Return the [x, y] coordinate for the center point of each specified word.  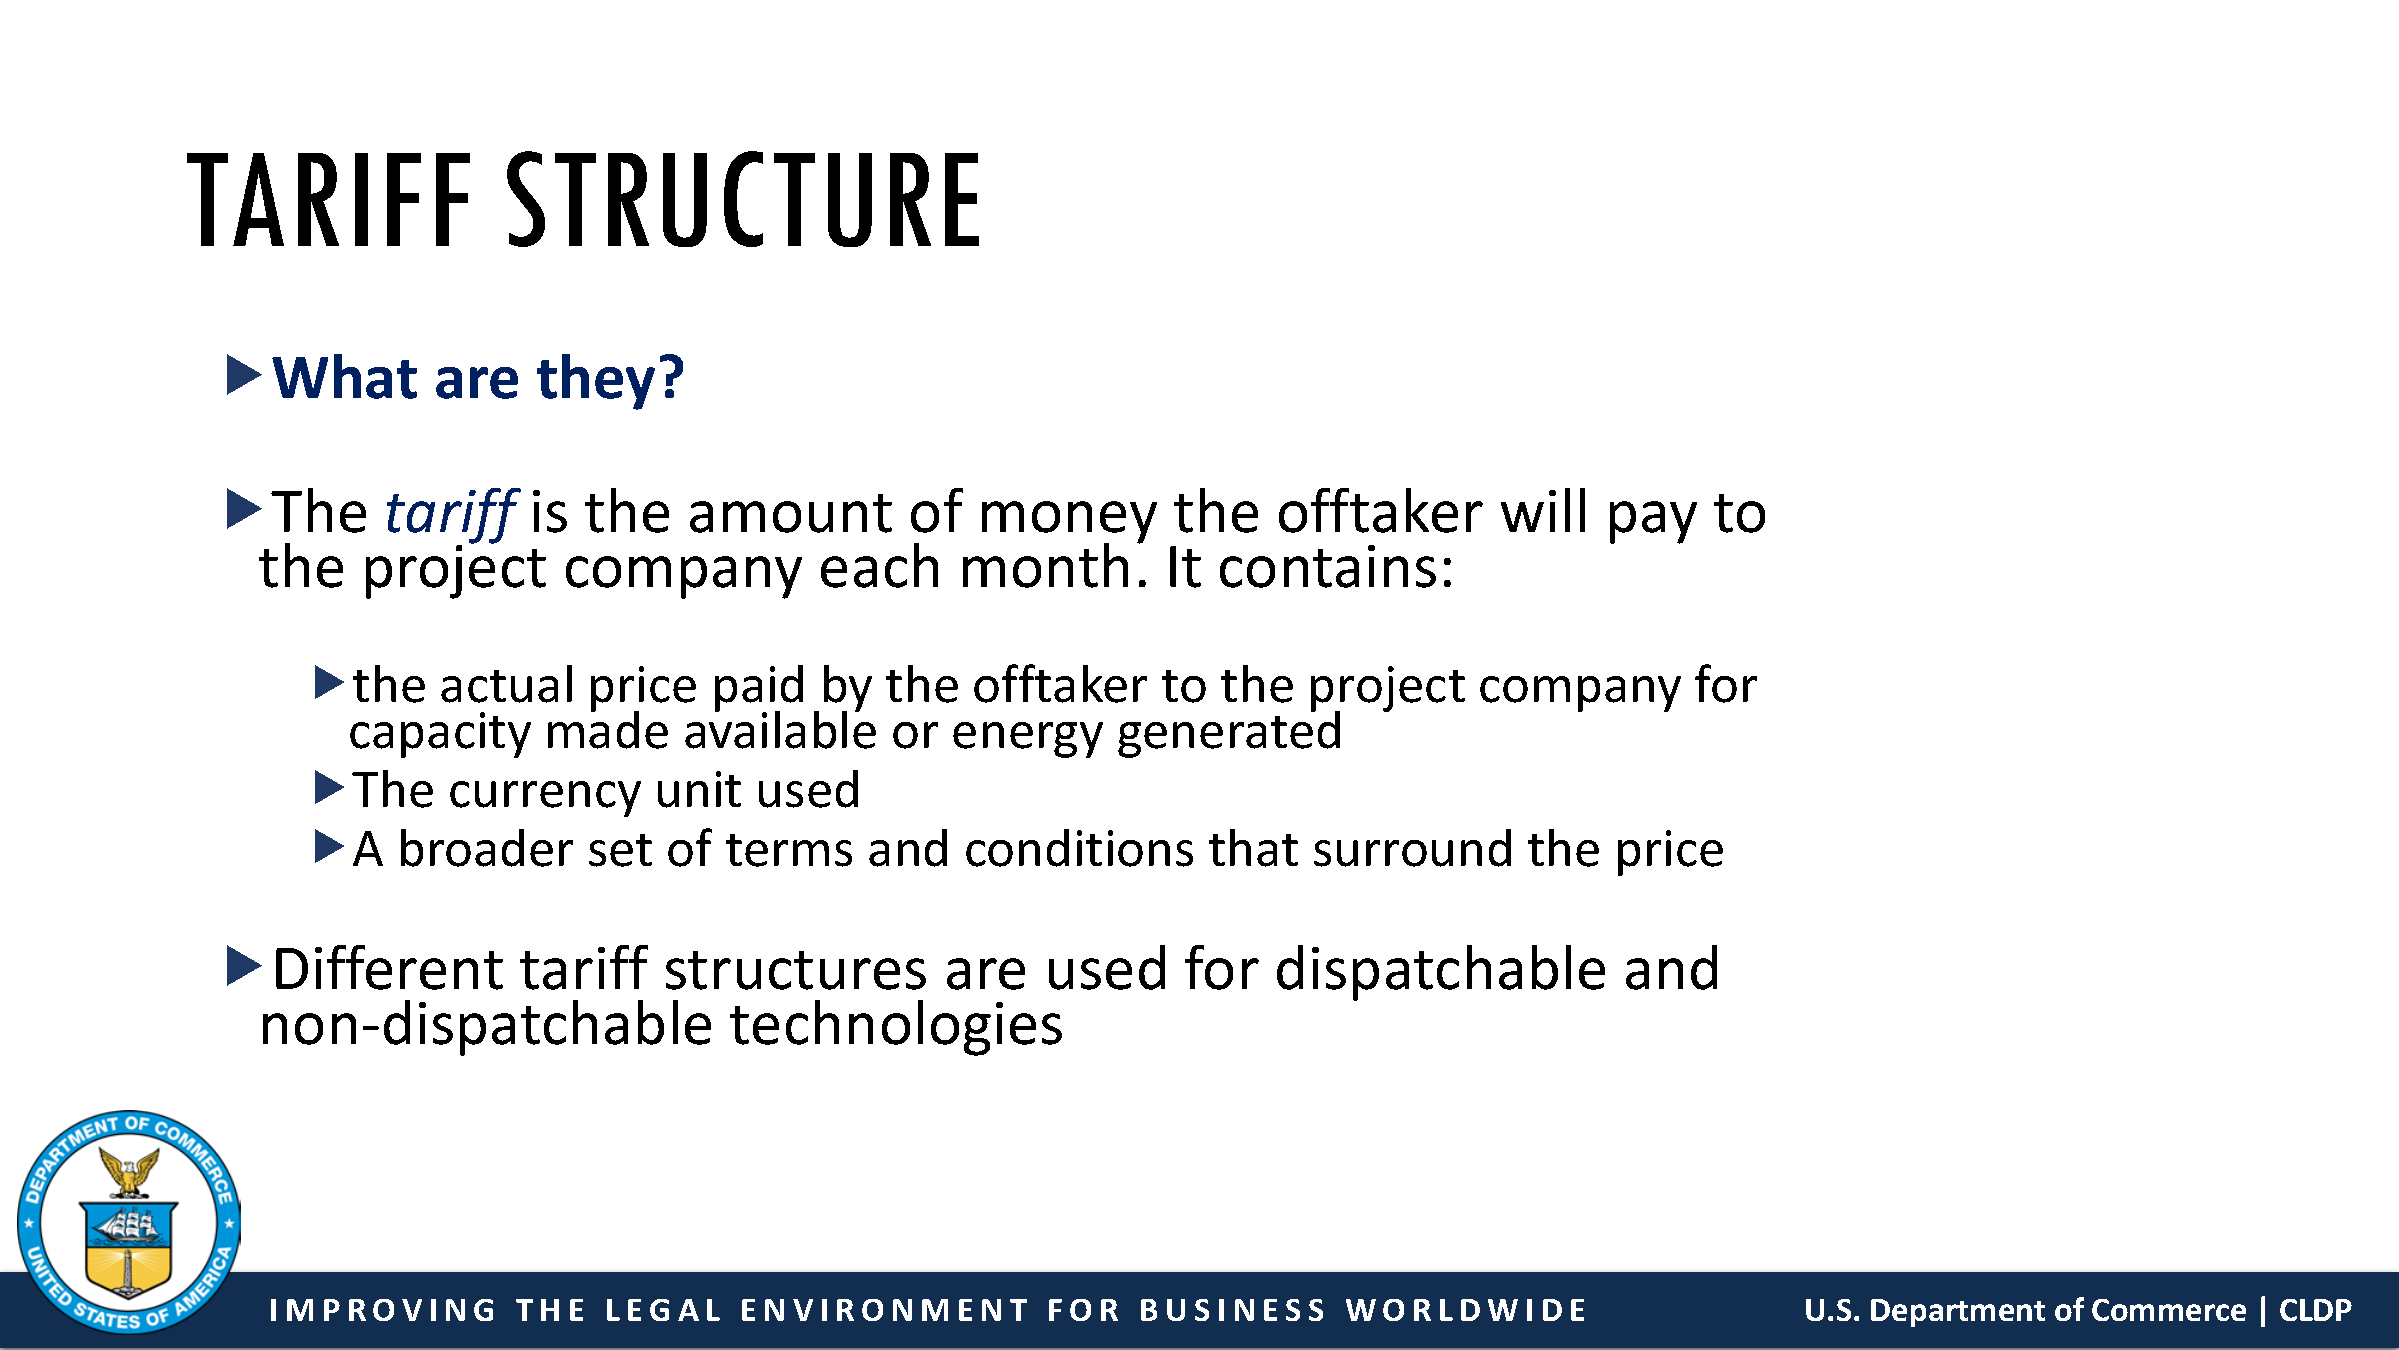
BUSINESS [1232, 1310]
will [1543, 510]
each [879, 565]
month [1045, 565]
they [596, 382]
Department [1958, 1313]
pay [1653, 522]
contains [1328, 566]
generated [1229, 733]
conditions [1079, 848]
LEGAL [663, 1310]
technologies [896, 1028]
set [620, 850]
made [608, 729]
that [1253, 848]
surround [1412, 848]
